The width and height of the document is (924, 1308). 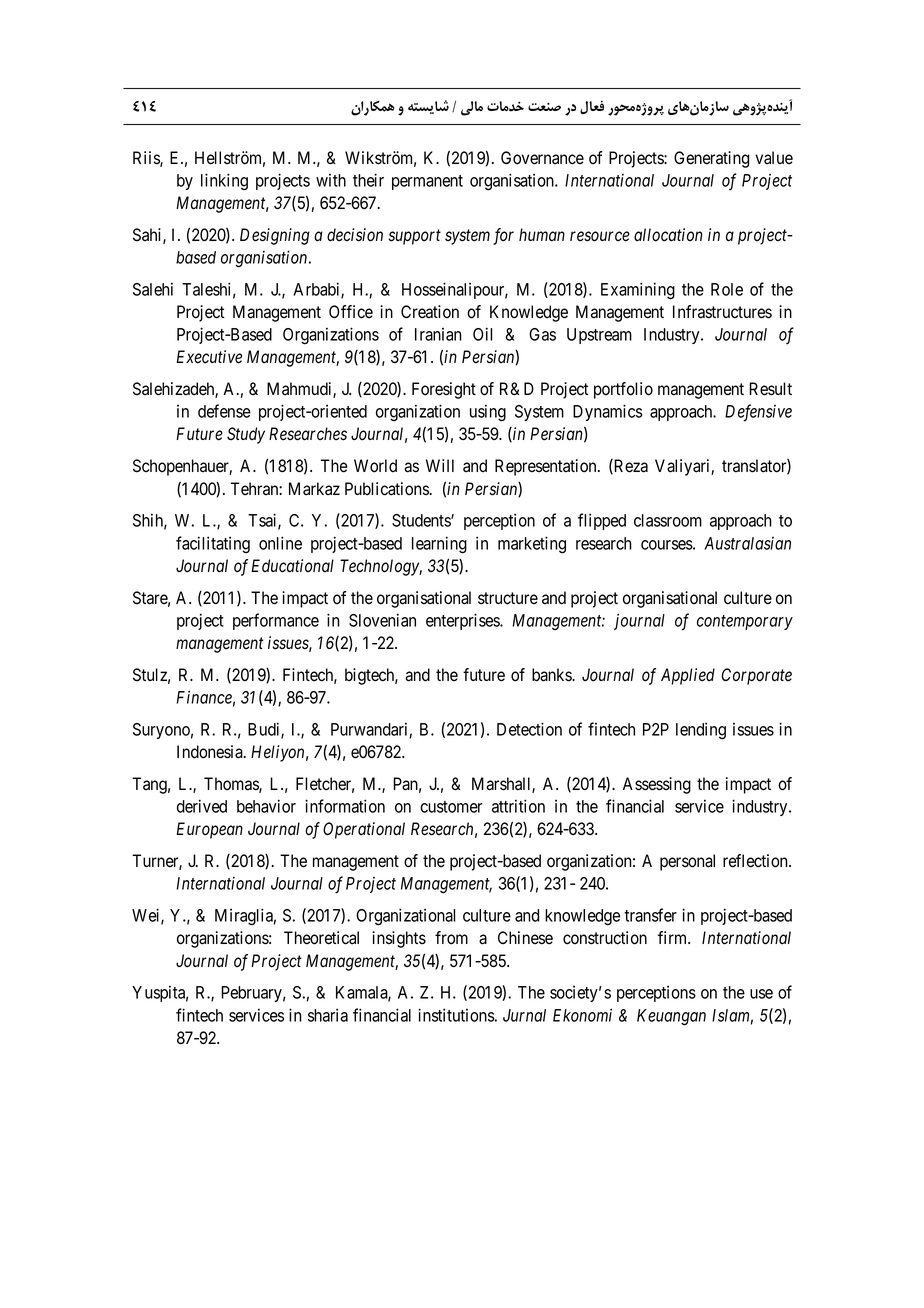 I want to click on Educational, so click(x=292, y=566).
